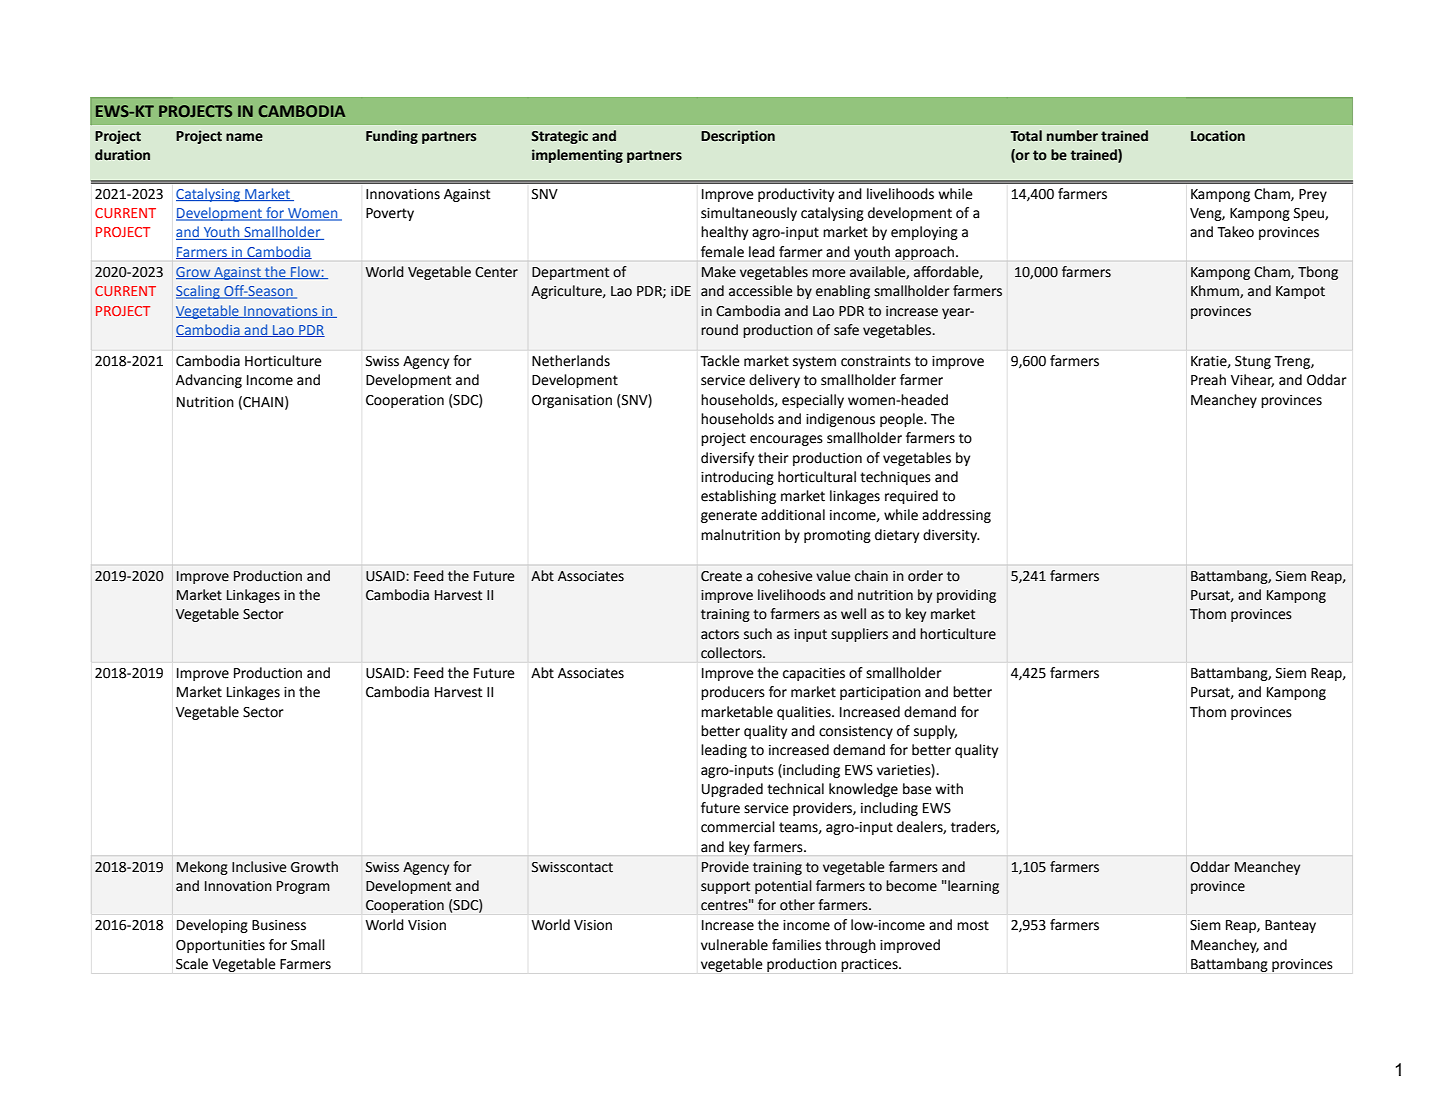 The width and height of the screenshot is (1444, 1116). Describe the element at coordinates (721, 576) in the screenshot. I see `Create` at that location.
